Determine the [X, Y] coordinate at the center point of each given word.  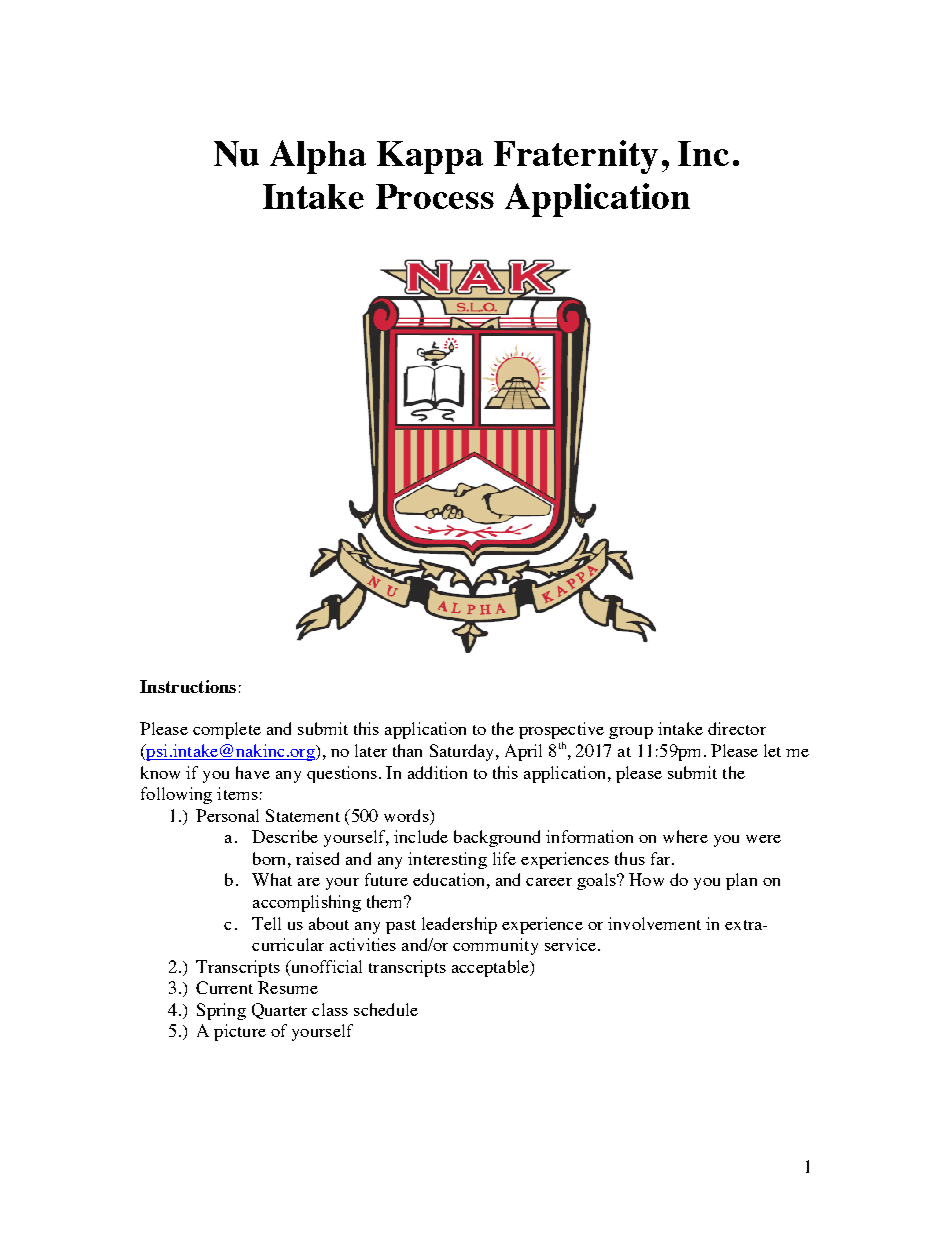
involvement [654, 923]
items [237, 793]
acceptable [492, 968]
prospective [561, 730]
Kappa [430, 157]
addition [437, 772]
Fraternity [576, 157]
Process [435, 196]
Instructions [188, 686]
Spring [221, 1011]
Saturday [463, 752]
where [685, 836]
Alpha [318, 157]
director [737, 728]
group [631, 733]
